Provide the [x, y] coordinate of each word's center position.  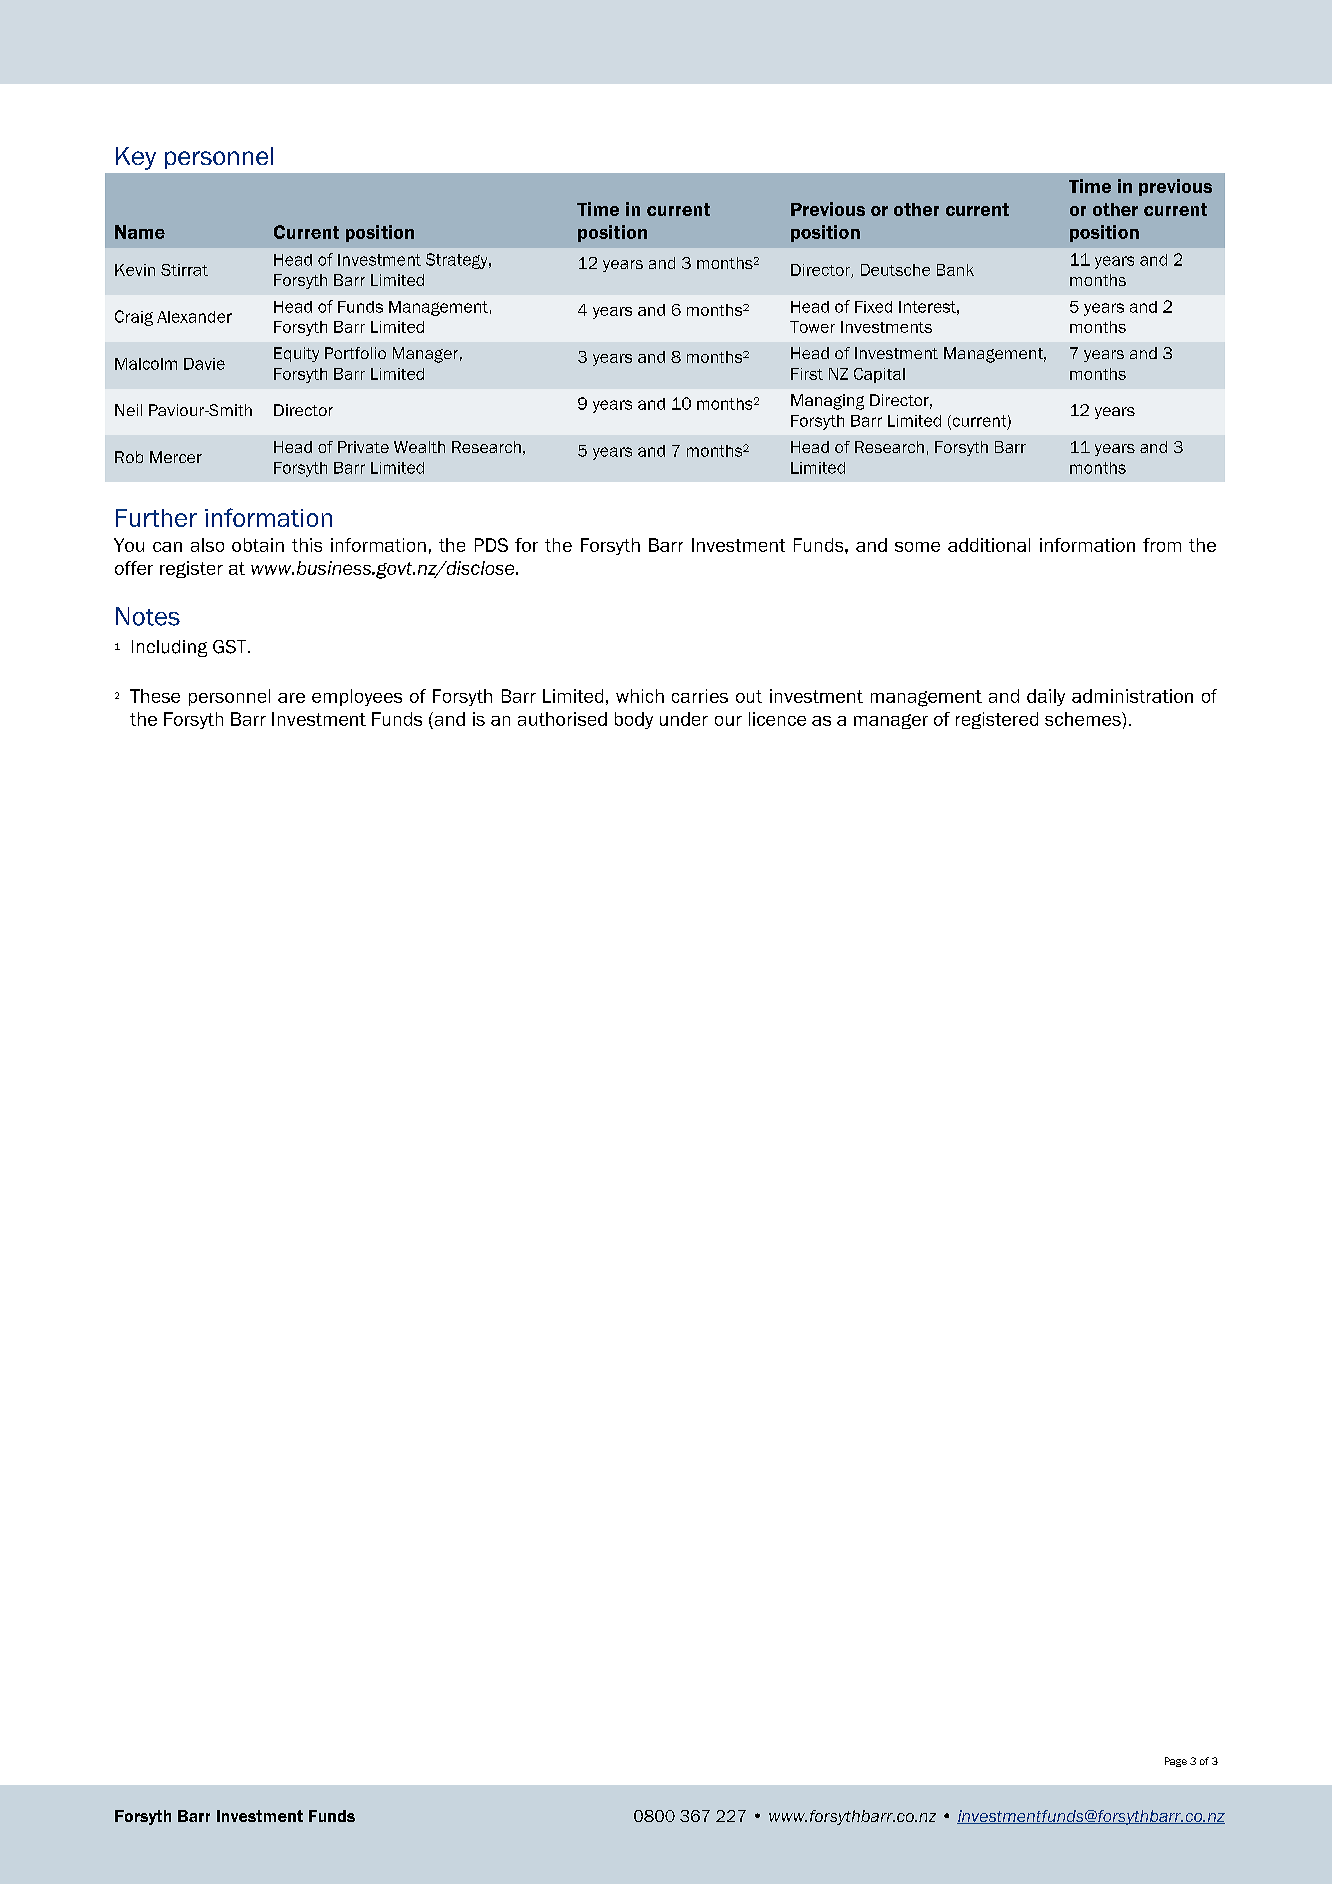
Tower [812, 327]
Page [1176, 1762]
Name [140, 232]
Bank [955, 270]
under [684, 719]
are [291, 698]
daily [1046, 697]
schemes [1084, 719]
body [634, 720]
